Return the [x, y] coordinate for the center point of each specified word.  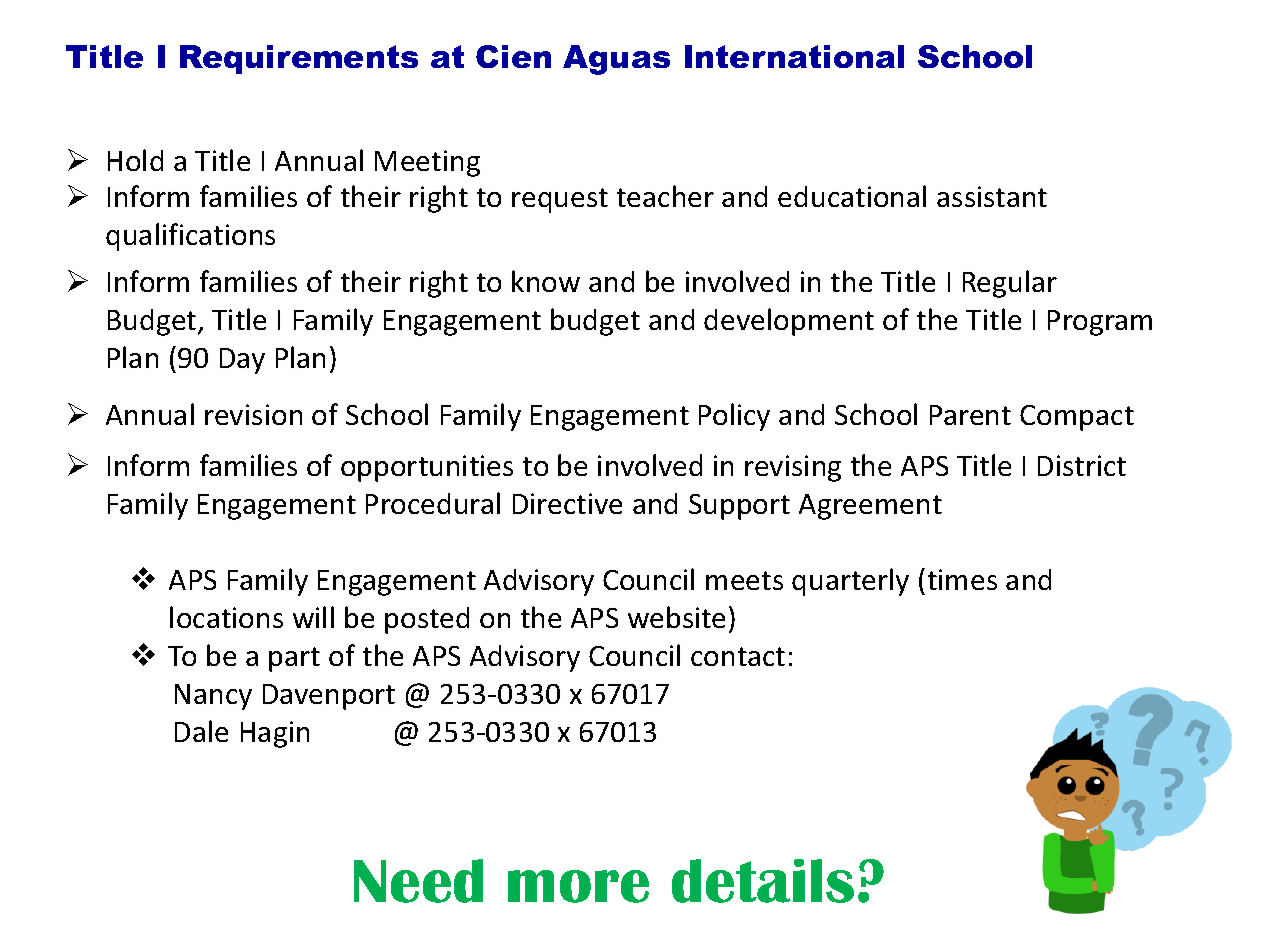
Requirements [299, 59]
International [794, 56]
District [1082, 465]
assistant [992, 196]
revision [253, 414]
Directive [567, 503]
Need [418, 881]
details [763, 881]
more [578, 886]
